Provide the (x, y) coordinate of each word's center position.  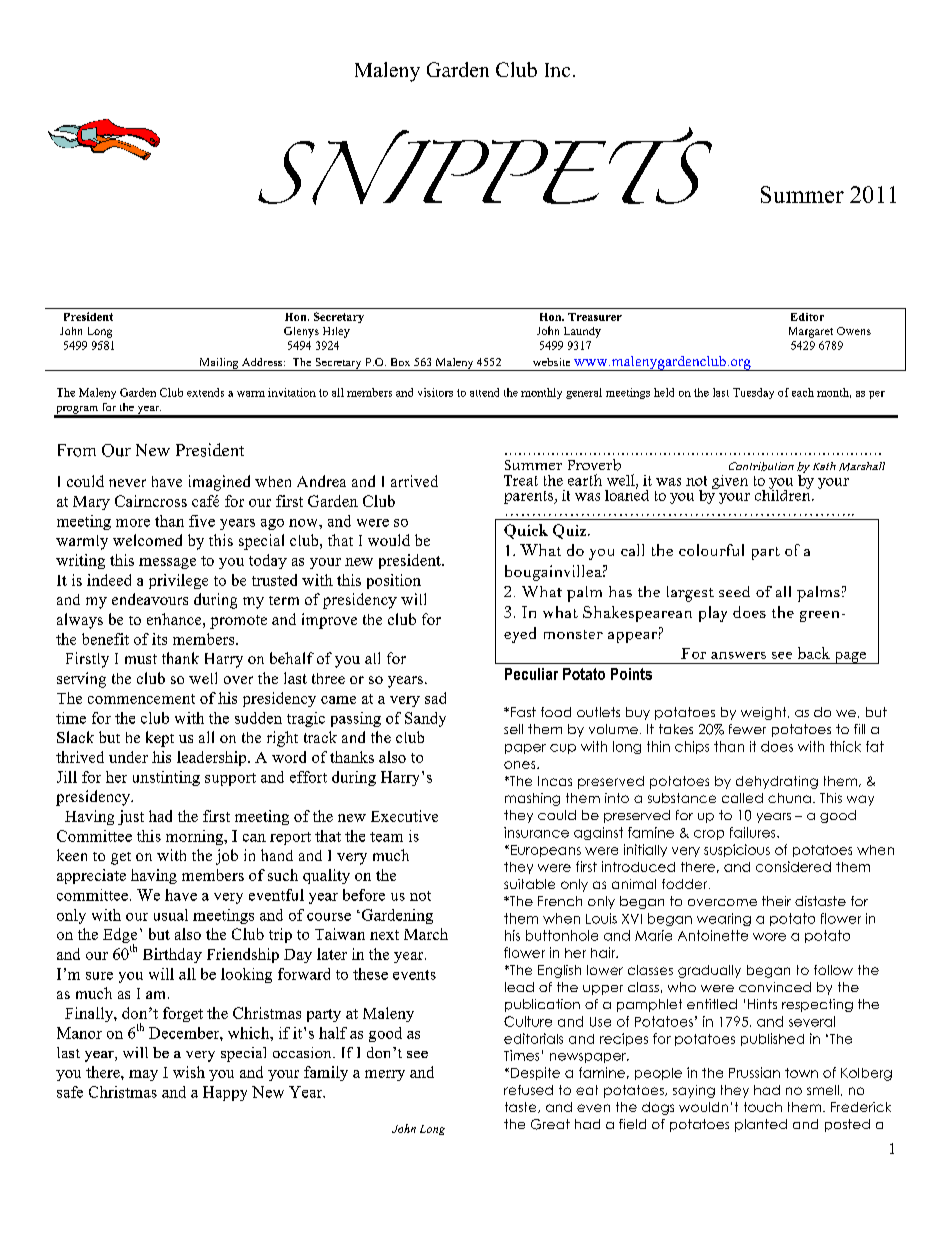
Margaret (811, 332)
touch (763, 1107)
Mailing (219, 364)
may (143, 1075)
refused (528, 1090)
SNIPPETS (485, 166)
